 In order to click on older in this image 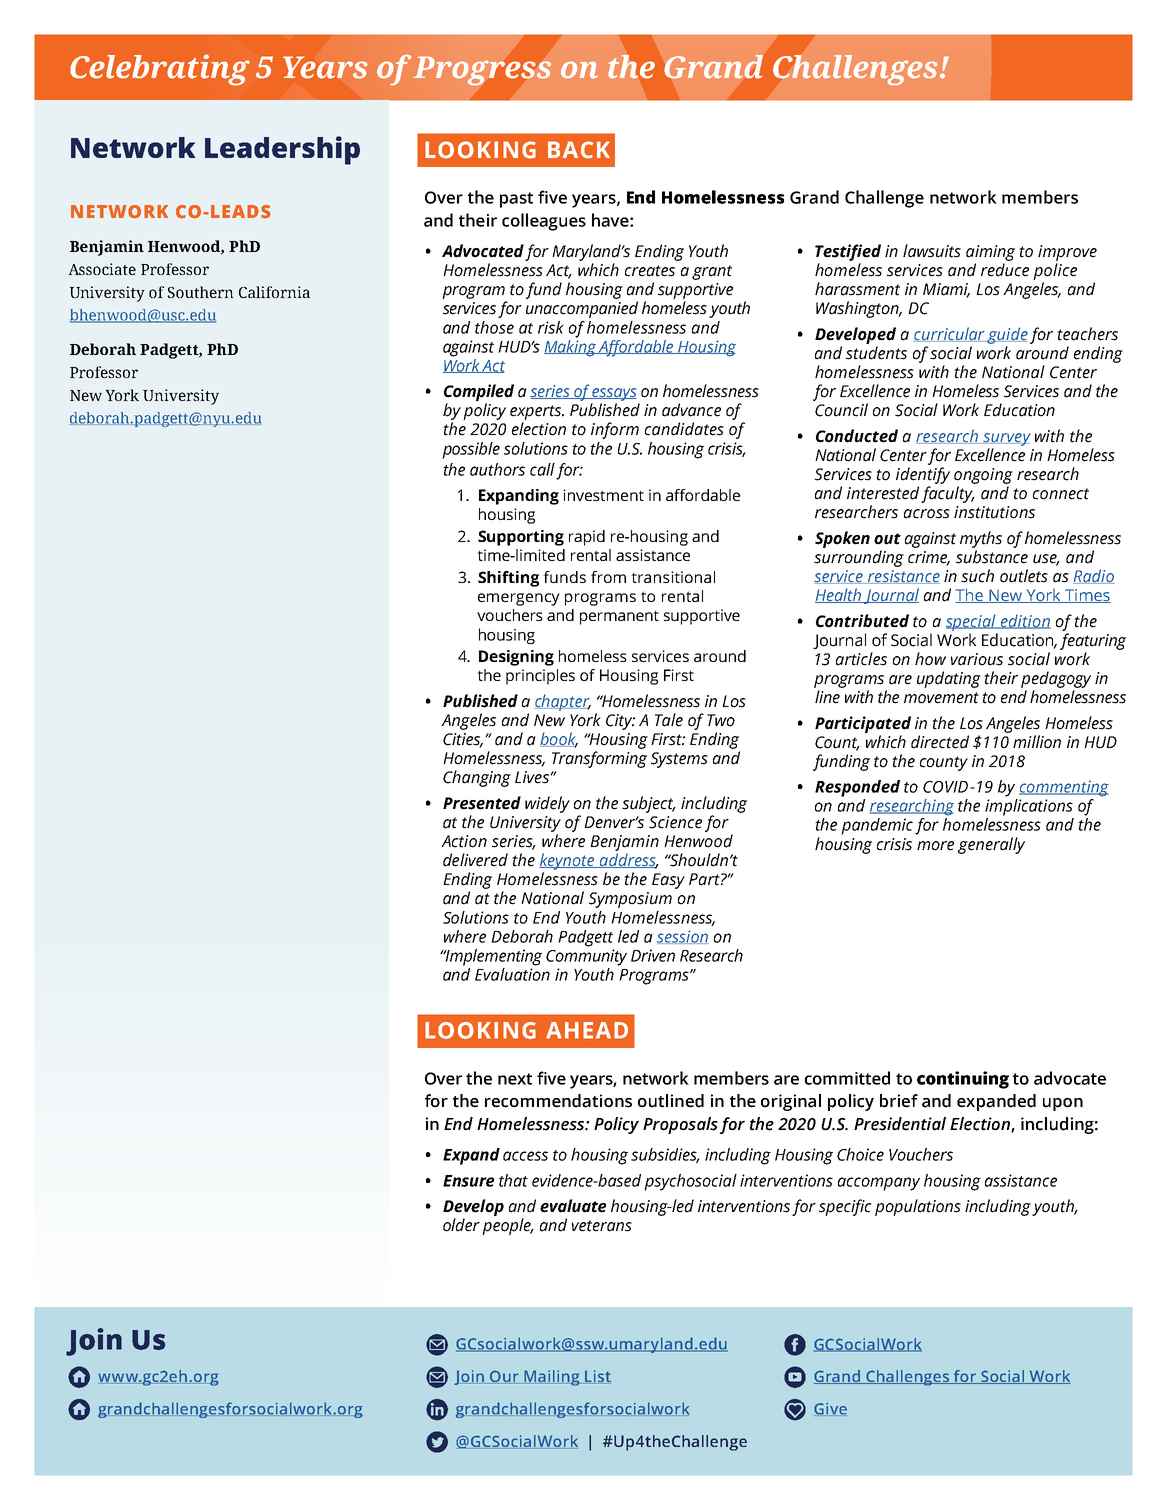, I will do `click(461, 1225)`.
